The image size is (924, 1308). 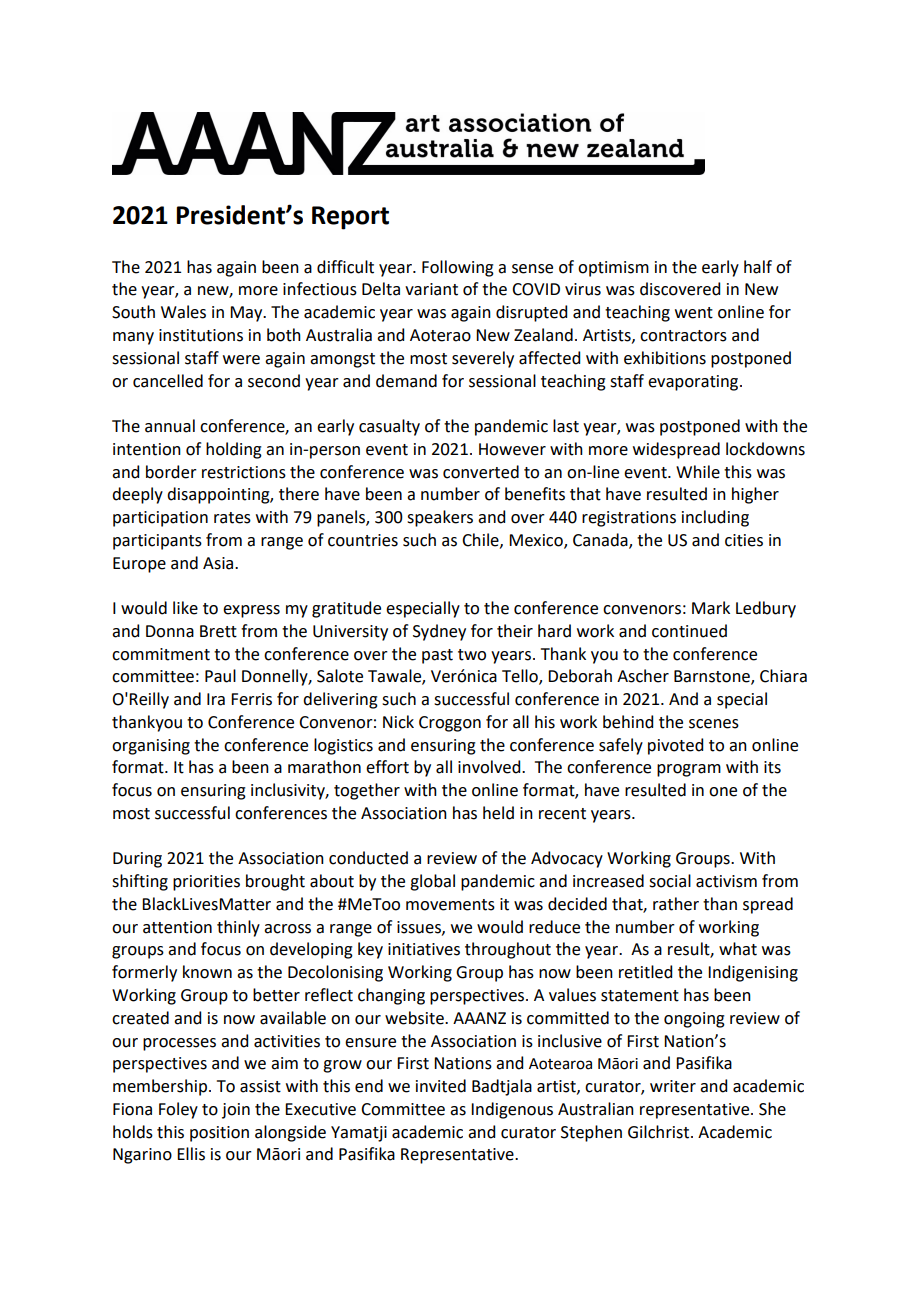 I want to click on Paul, so click(x=220, y=676).
